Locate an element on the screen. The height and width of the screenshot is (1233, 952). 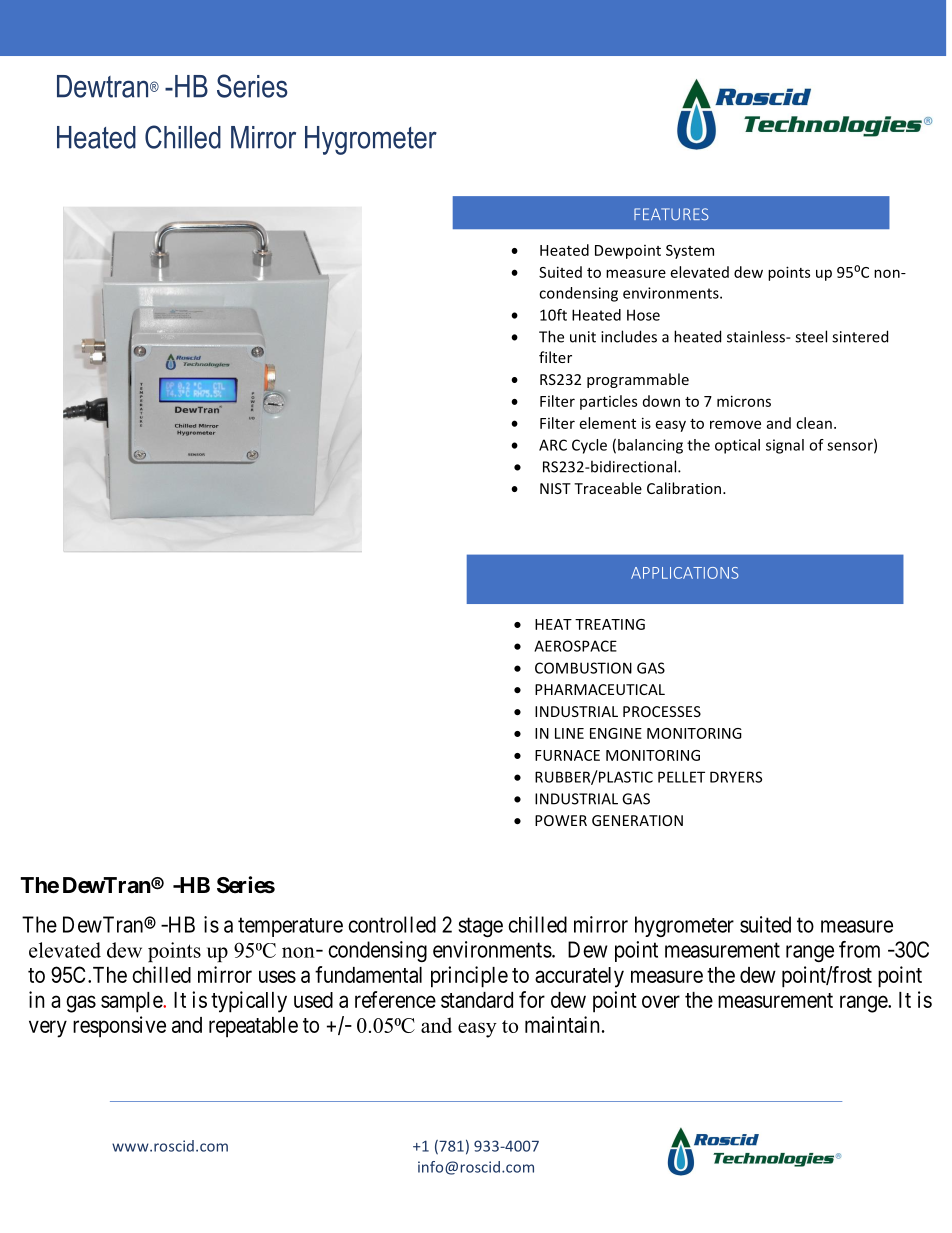
FEATURES is located at coordinates (671, 214).
